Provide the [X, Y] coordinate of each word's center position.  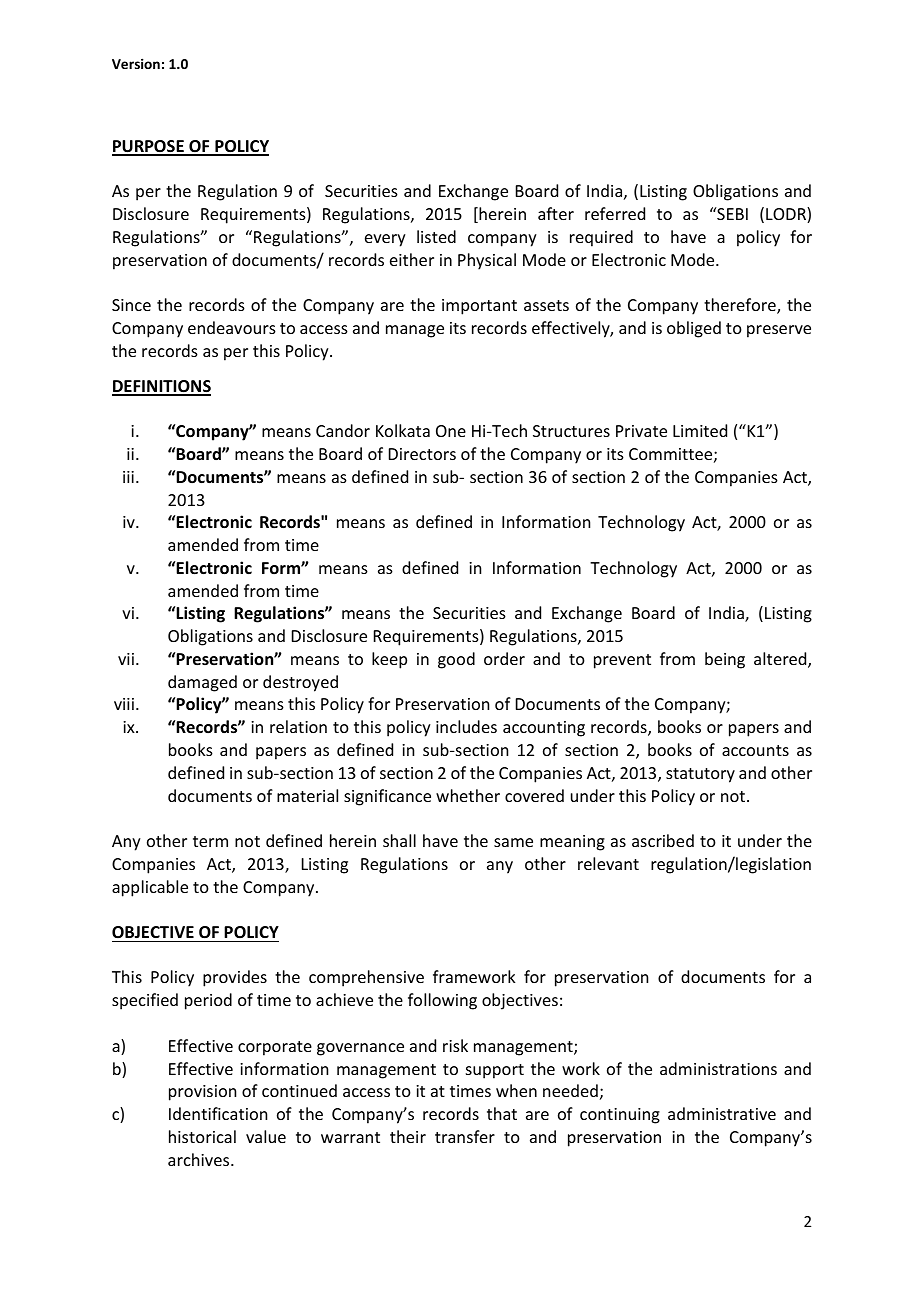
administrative [722, 1113]
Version [136, 63]
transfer [465, 1136]
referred [615, 213]
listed [436, 236]
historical [202, 1136]
